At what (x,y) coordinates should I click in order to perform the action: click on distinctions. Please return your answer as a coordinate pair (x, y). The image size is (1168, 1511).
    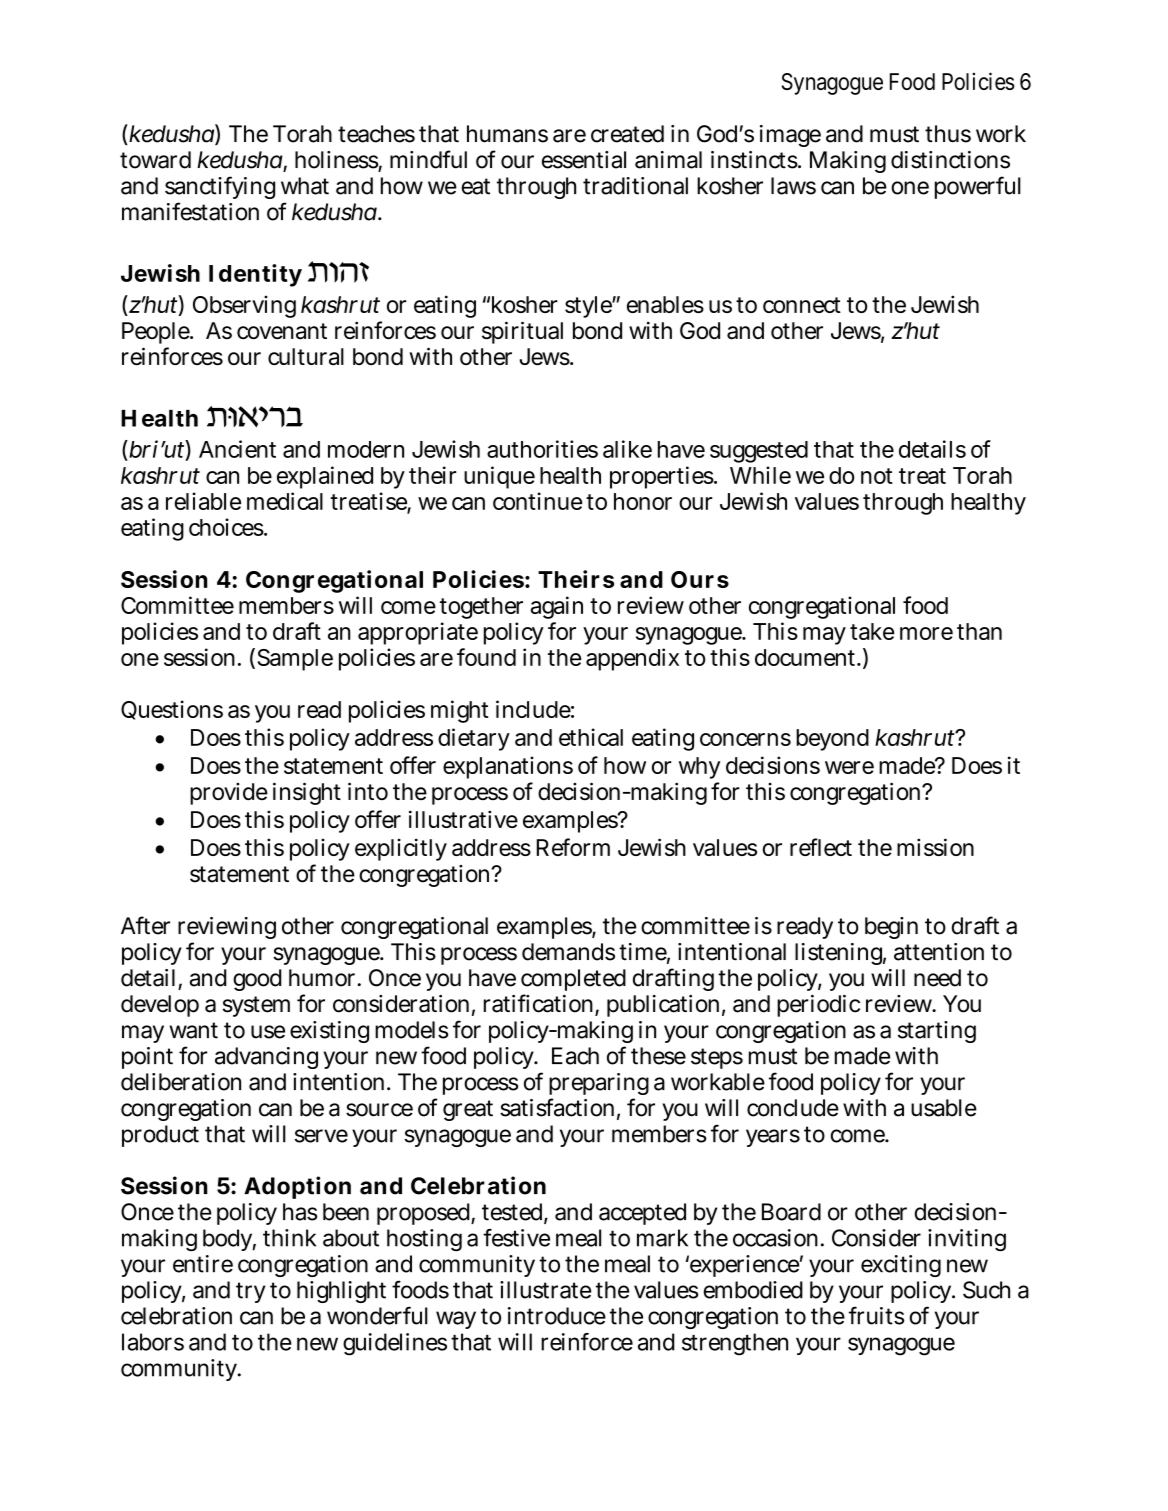
    Looking at the image, I should click on (950, 160).
